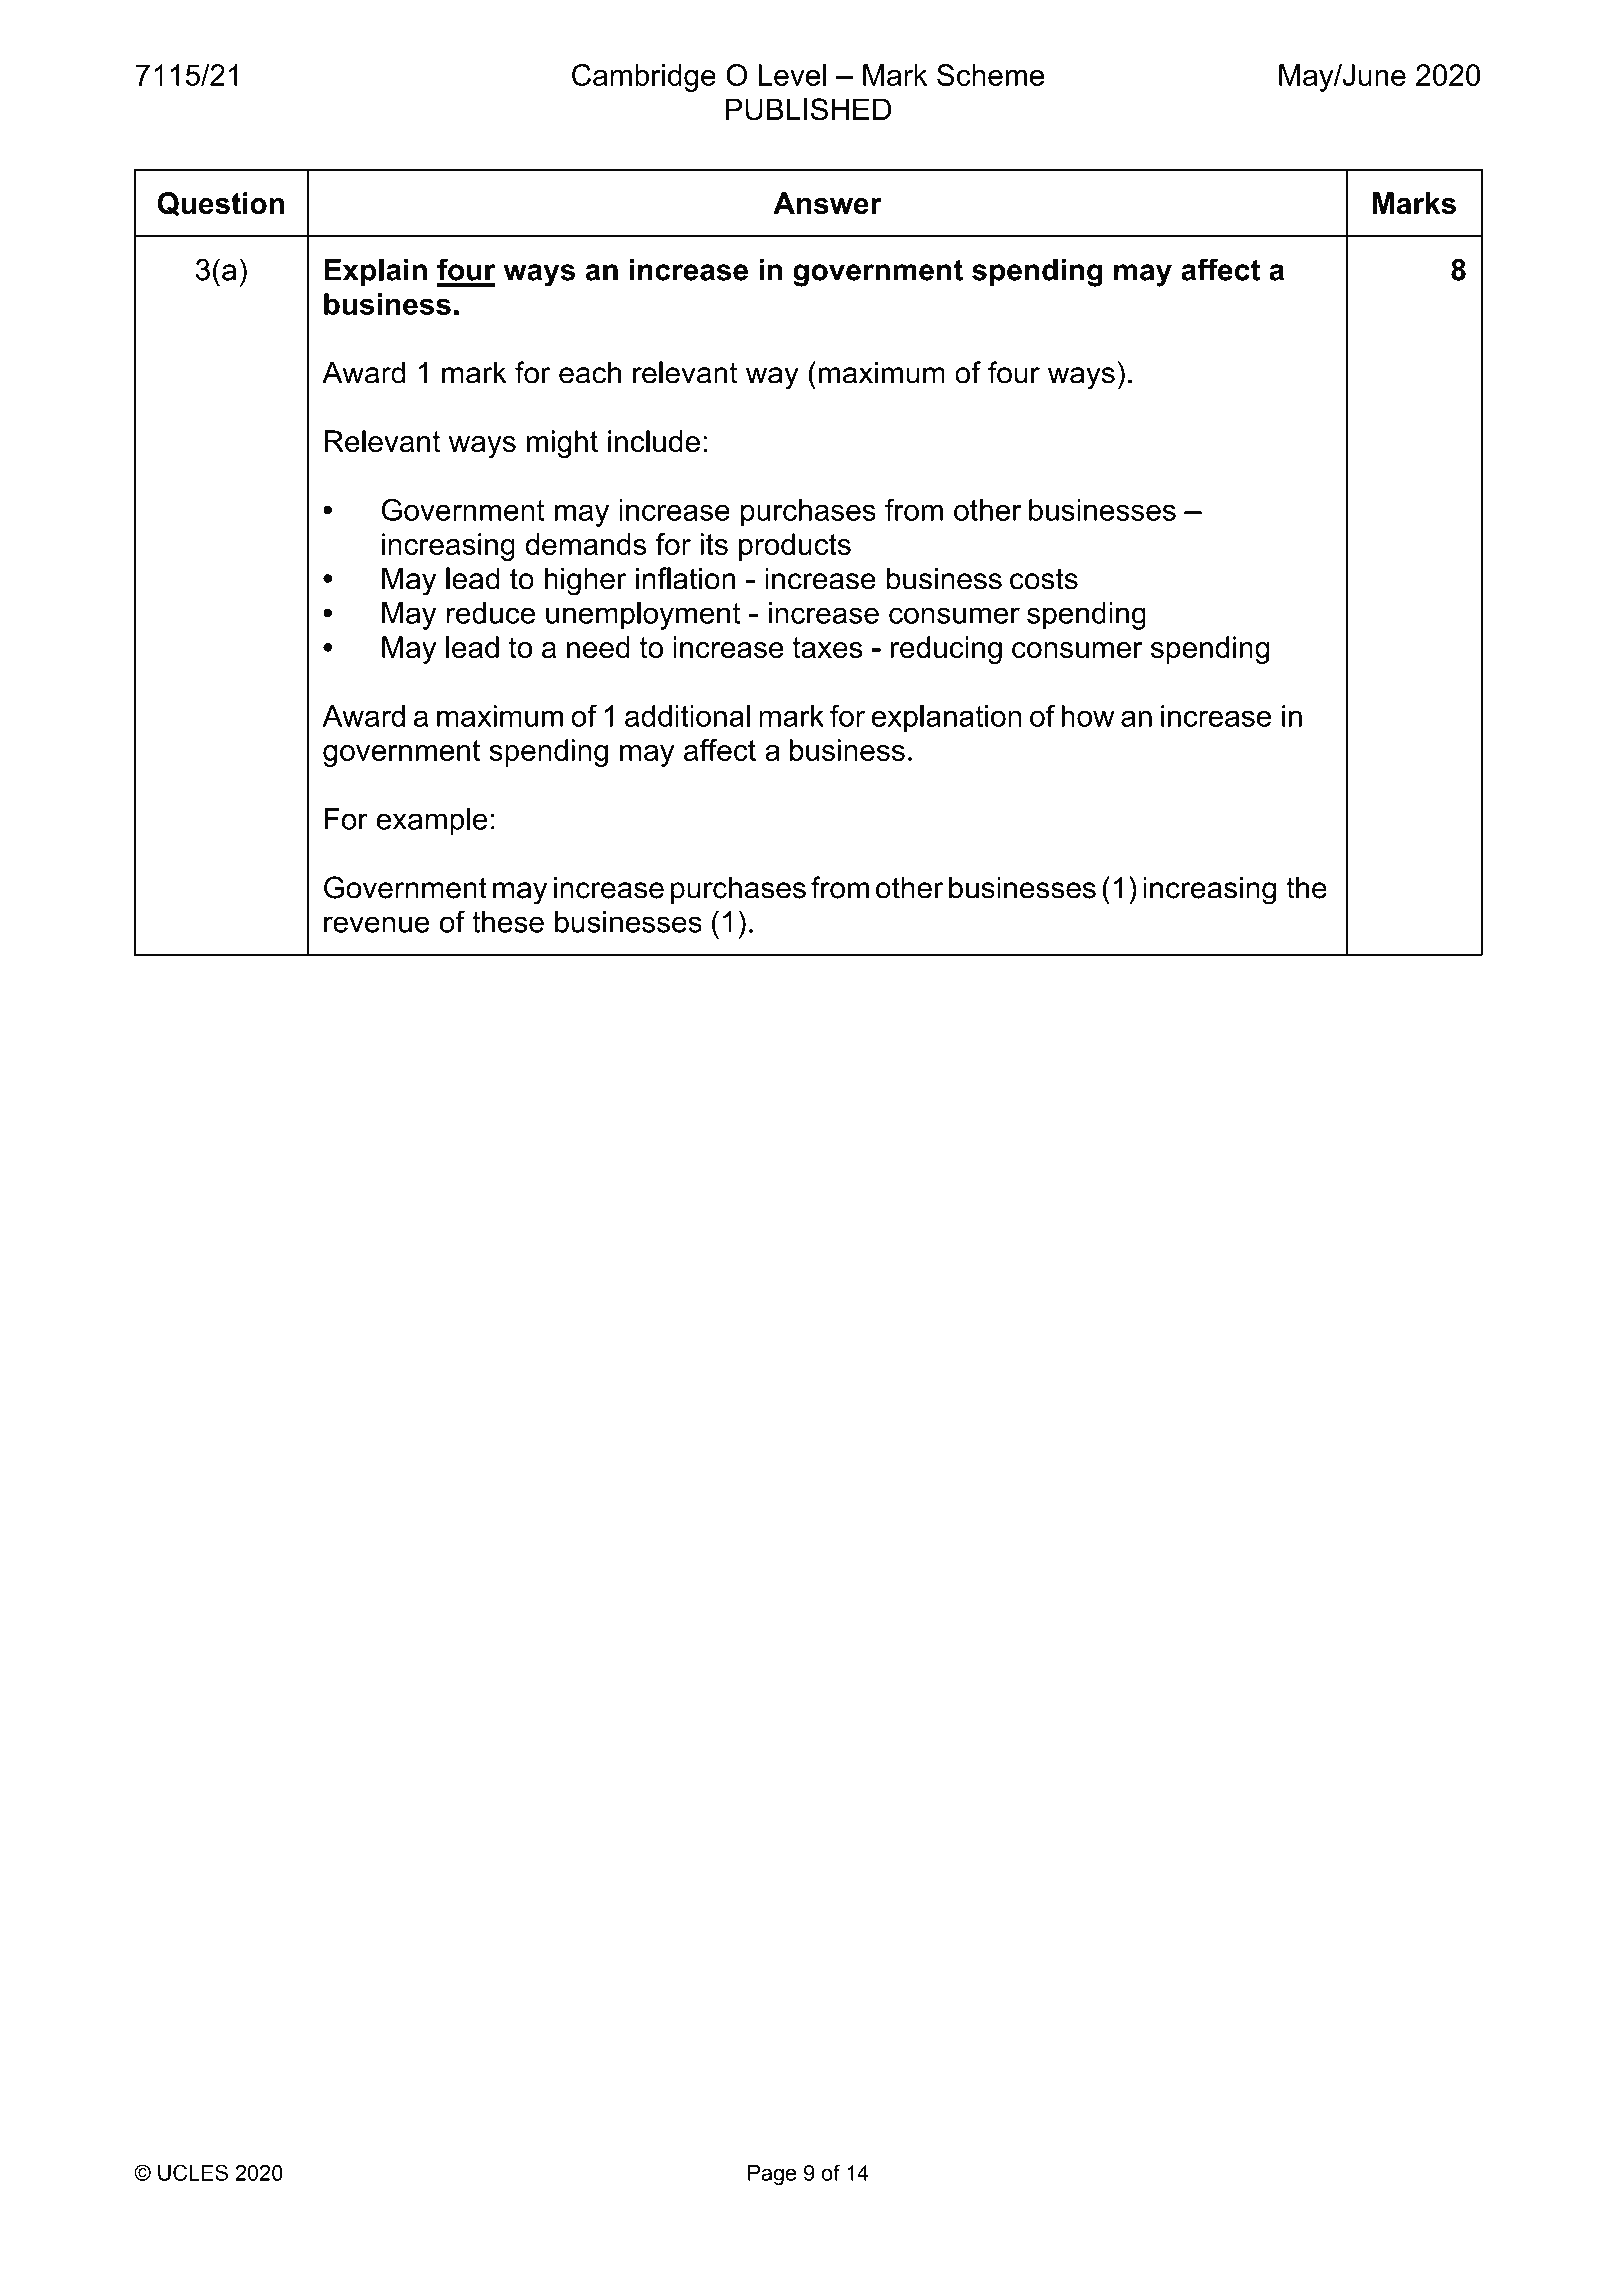 Image resolution: width=1616 pixels, height=2285 pixels. Describe the element at coordinates (772, 2175) in the screenshot. I see `Page` at that location.
